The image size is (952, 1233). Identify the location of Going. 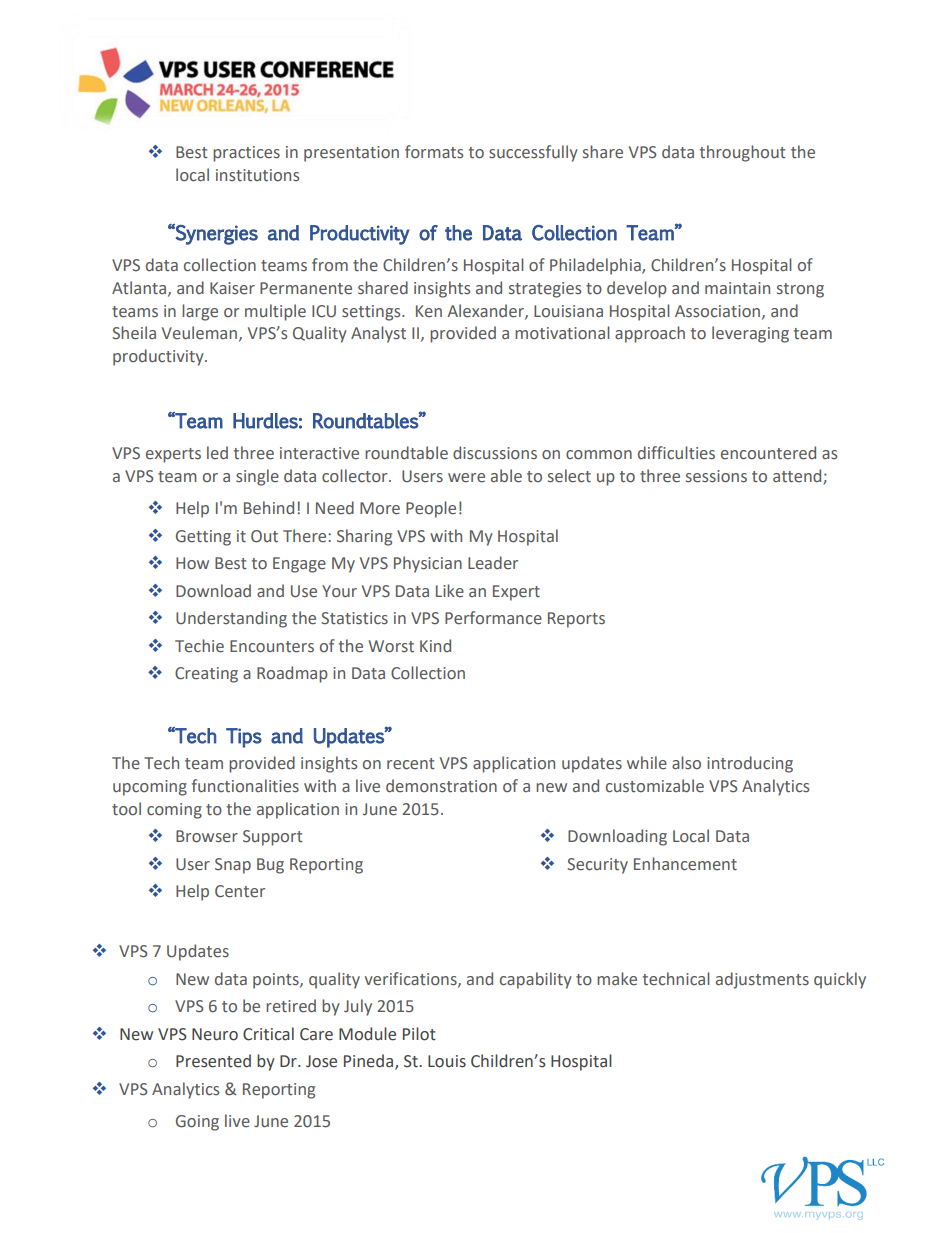
(197, 1123).
